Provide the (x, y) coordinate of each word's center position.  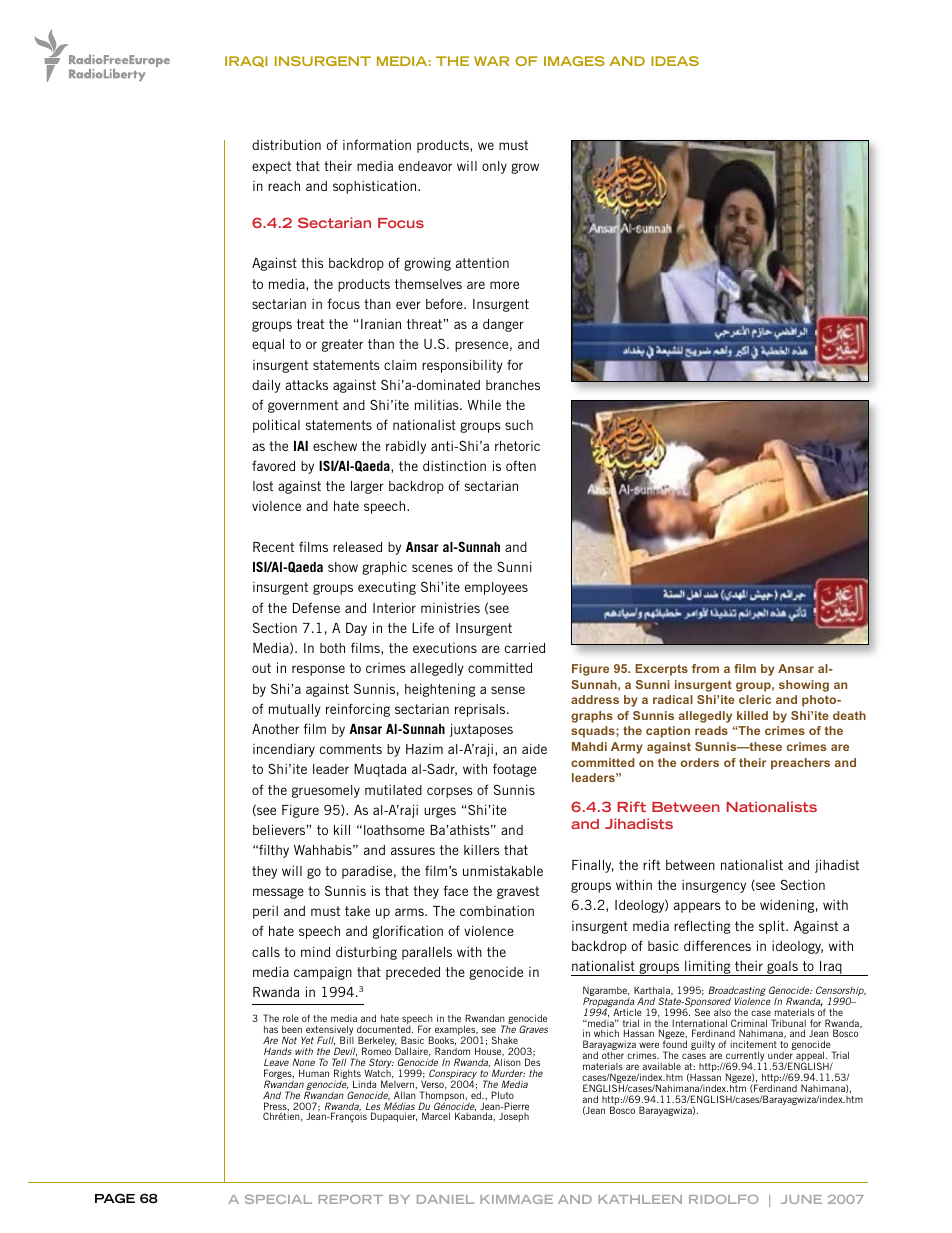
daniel (445, 1199)
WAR (491, 61)
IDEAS (675, 61)
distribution (286, 144)
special (278, 1199)
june (801, 1199)
